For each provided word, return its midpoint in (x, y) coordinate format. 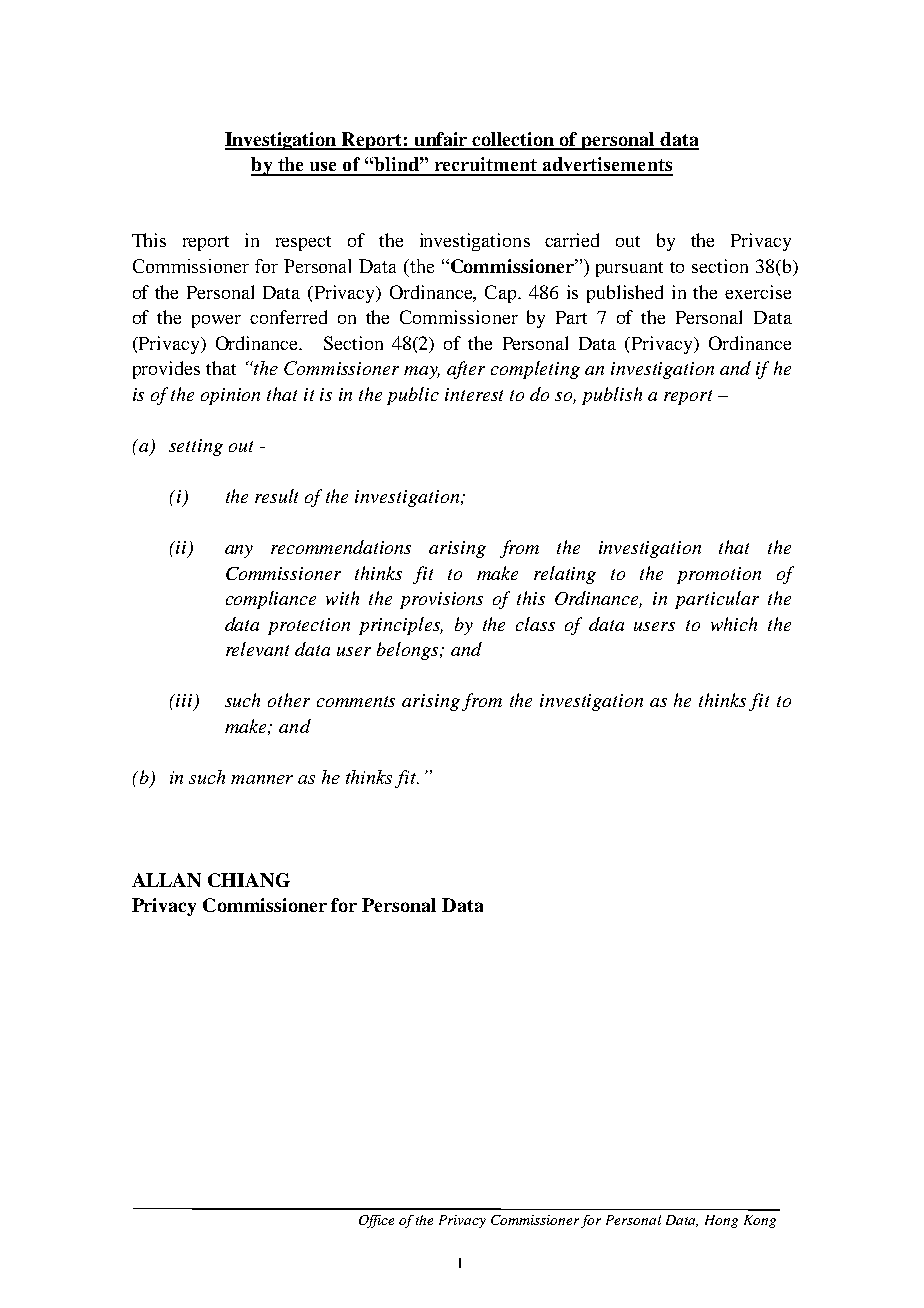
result (276, 496)
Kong (760, 1221)
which (734, 624)
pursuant (629, 269)
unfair (441, 140)
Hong (721, 1221)
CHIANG (249, 880)
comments (356, 701)
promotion (719, 575)
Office (376, 1221)
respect (303, 243)
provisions (441, 600)
